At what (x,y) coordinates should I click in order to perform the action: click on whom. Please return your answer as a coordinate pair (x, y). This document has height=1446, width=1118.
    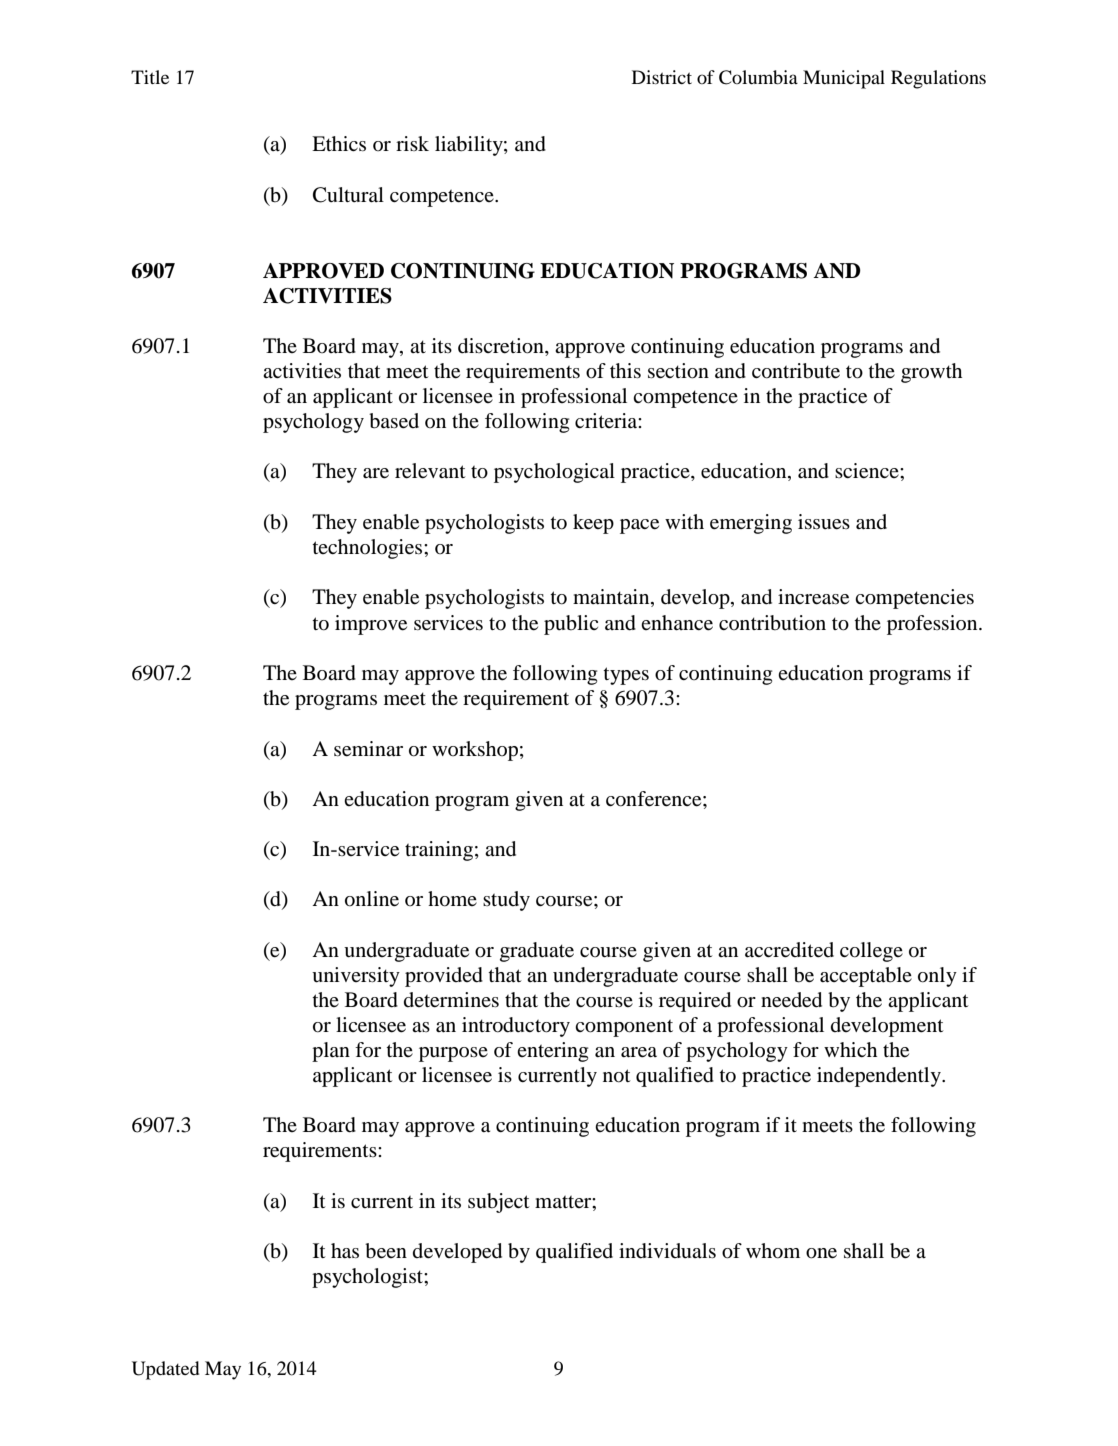
    Looking at the image, I should click on (773, 1251).
